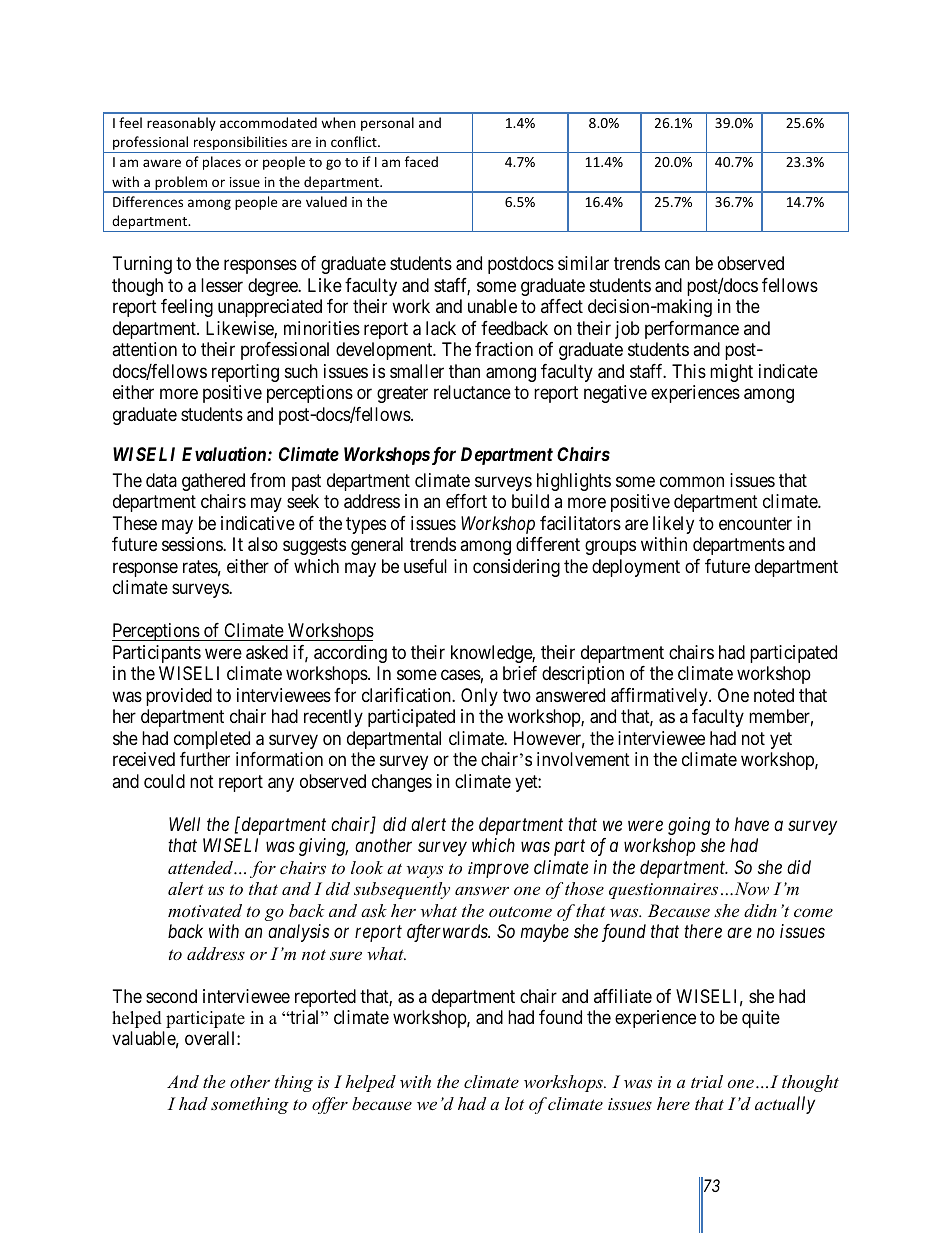  What do you see at coordinates (464, 371) in the image?
I see `than` at bounding box center [464, 371].
